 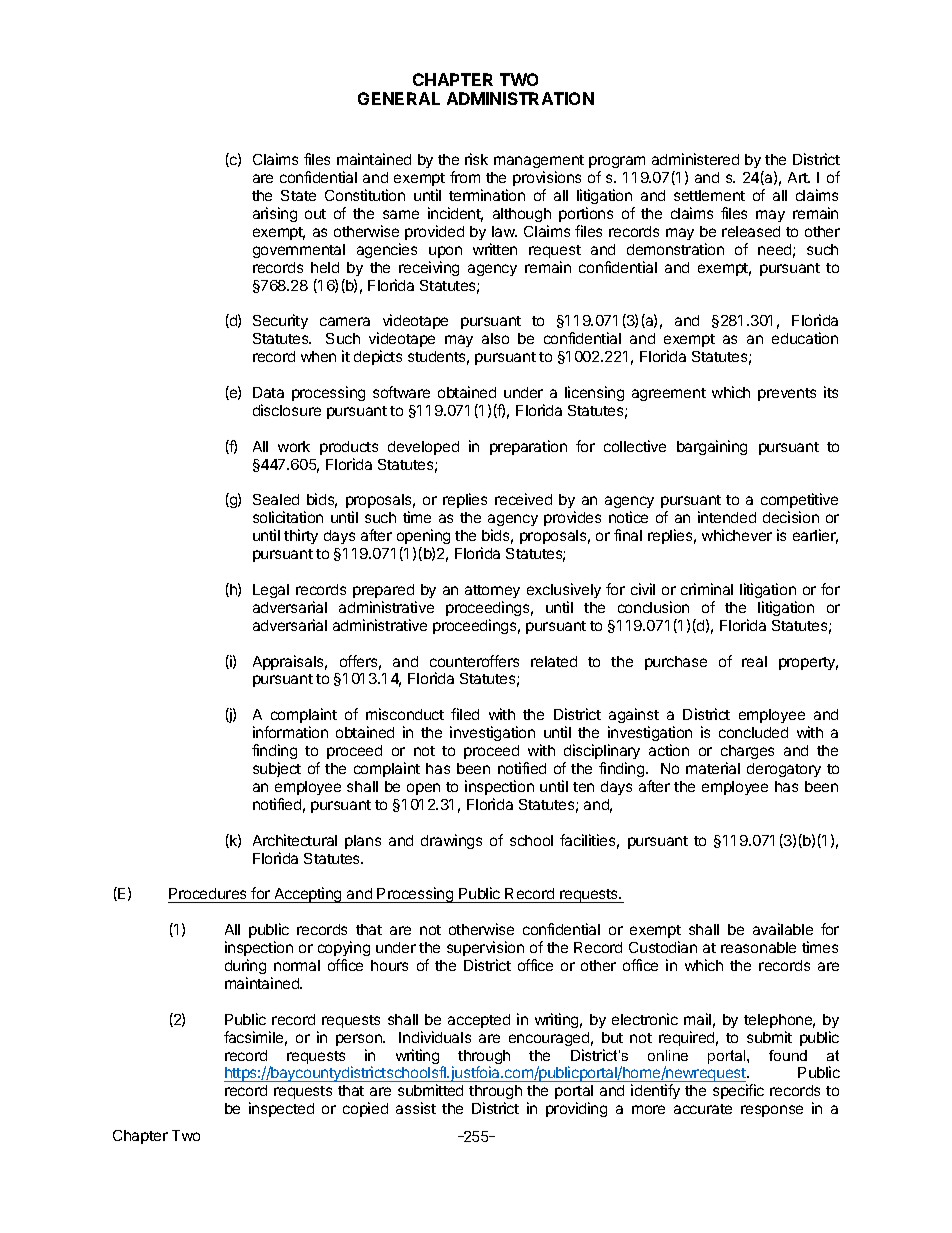 I want to click on providing, so click(x=576, y=1109).
